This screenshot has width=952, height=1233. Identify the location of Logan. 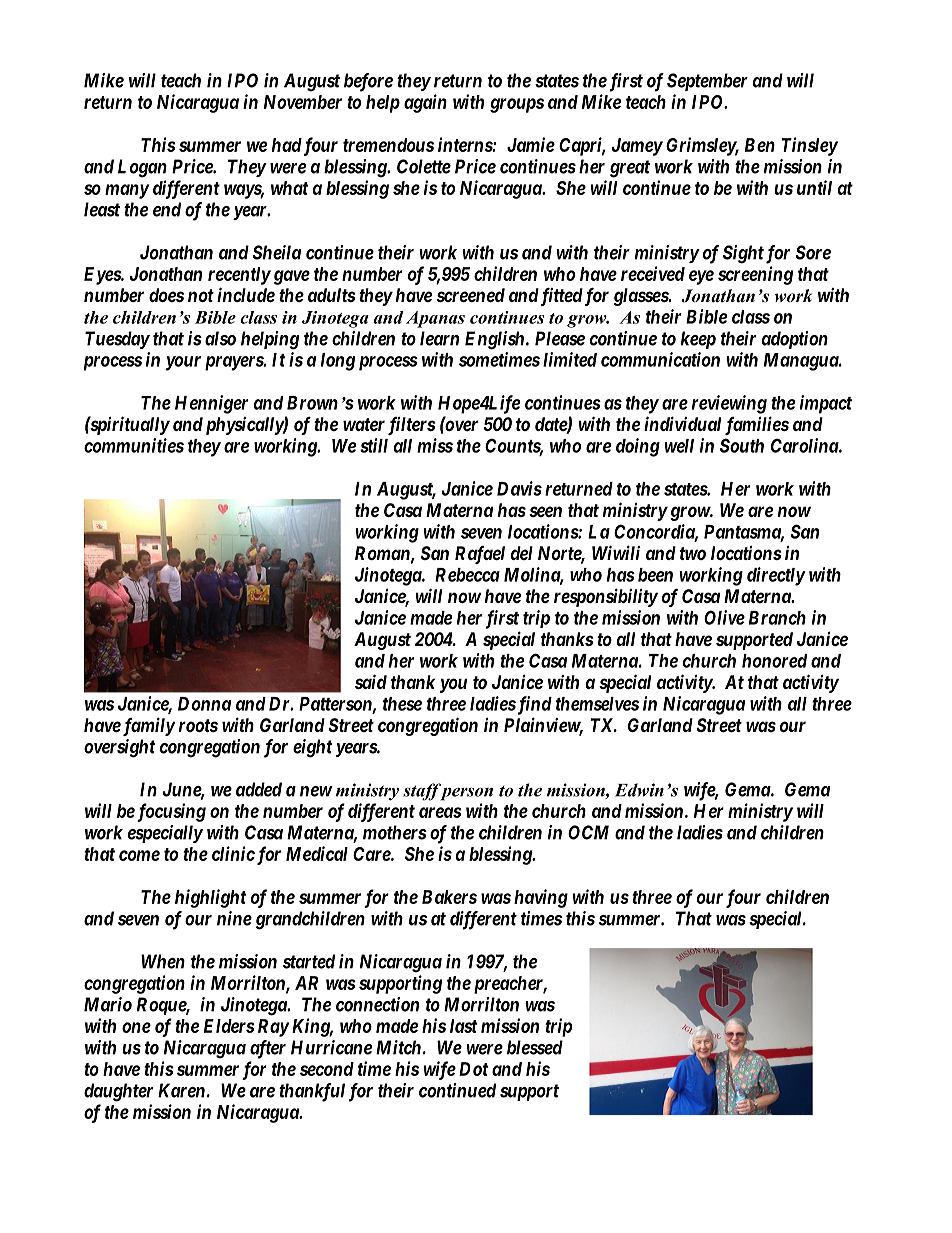
(142, 168).
